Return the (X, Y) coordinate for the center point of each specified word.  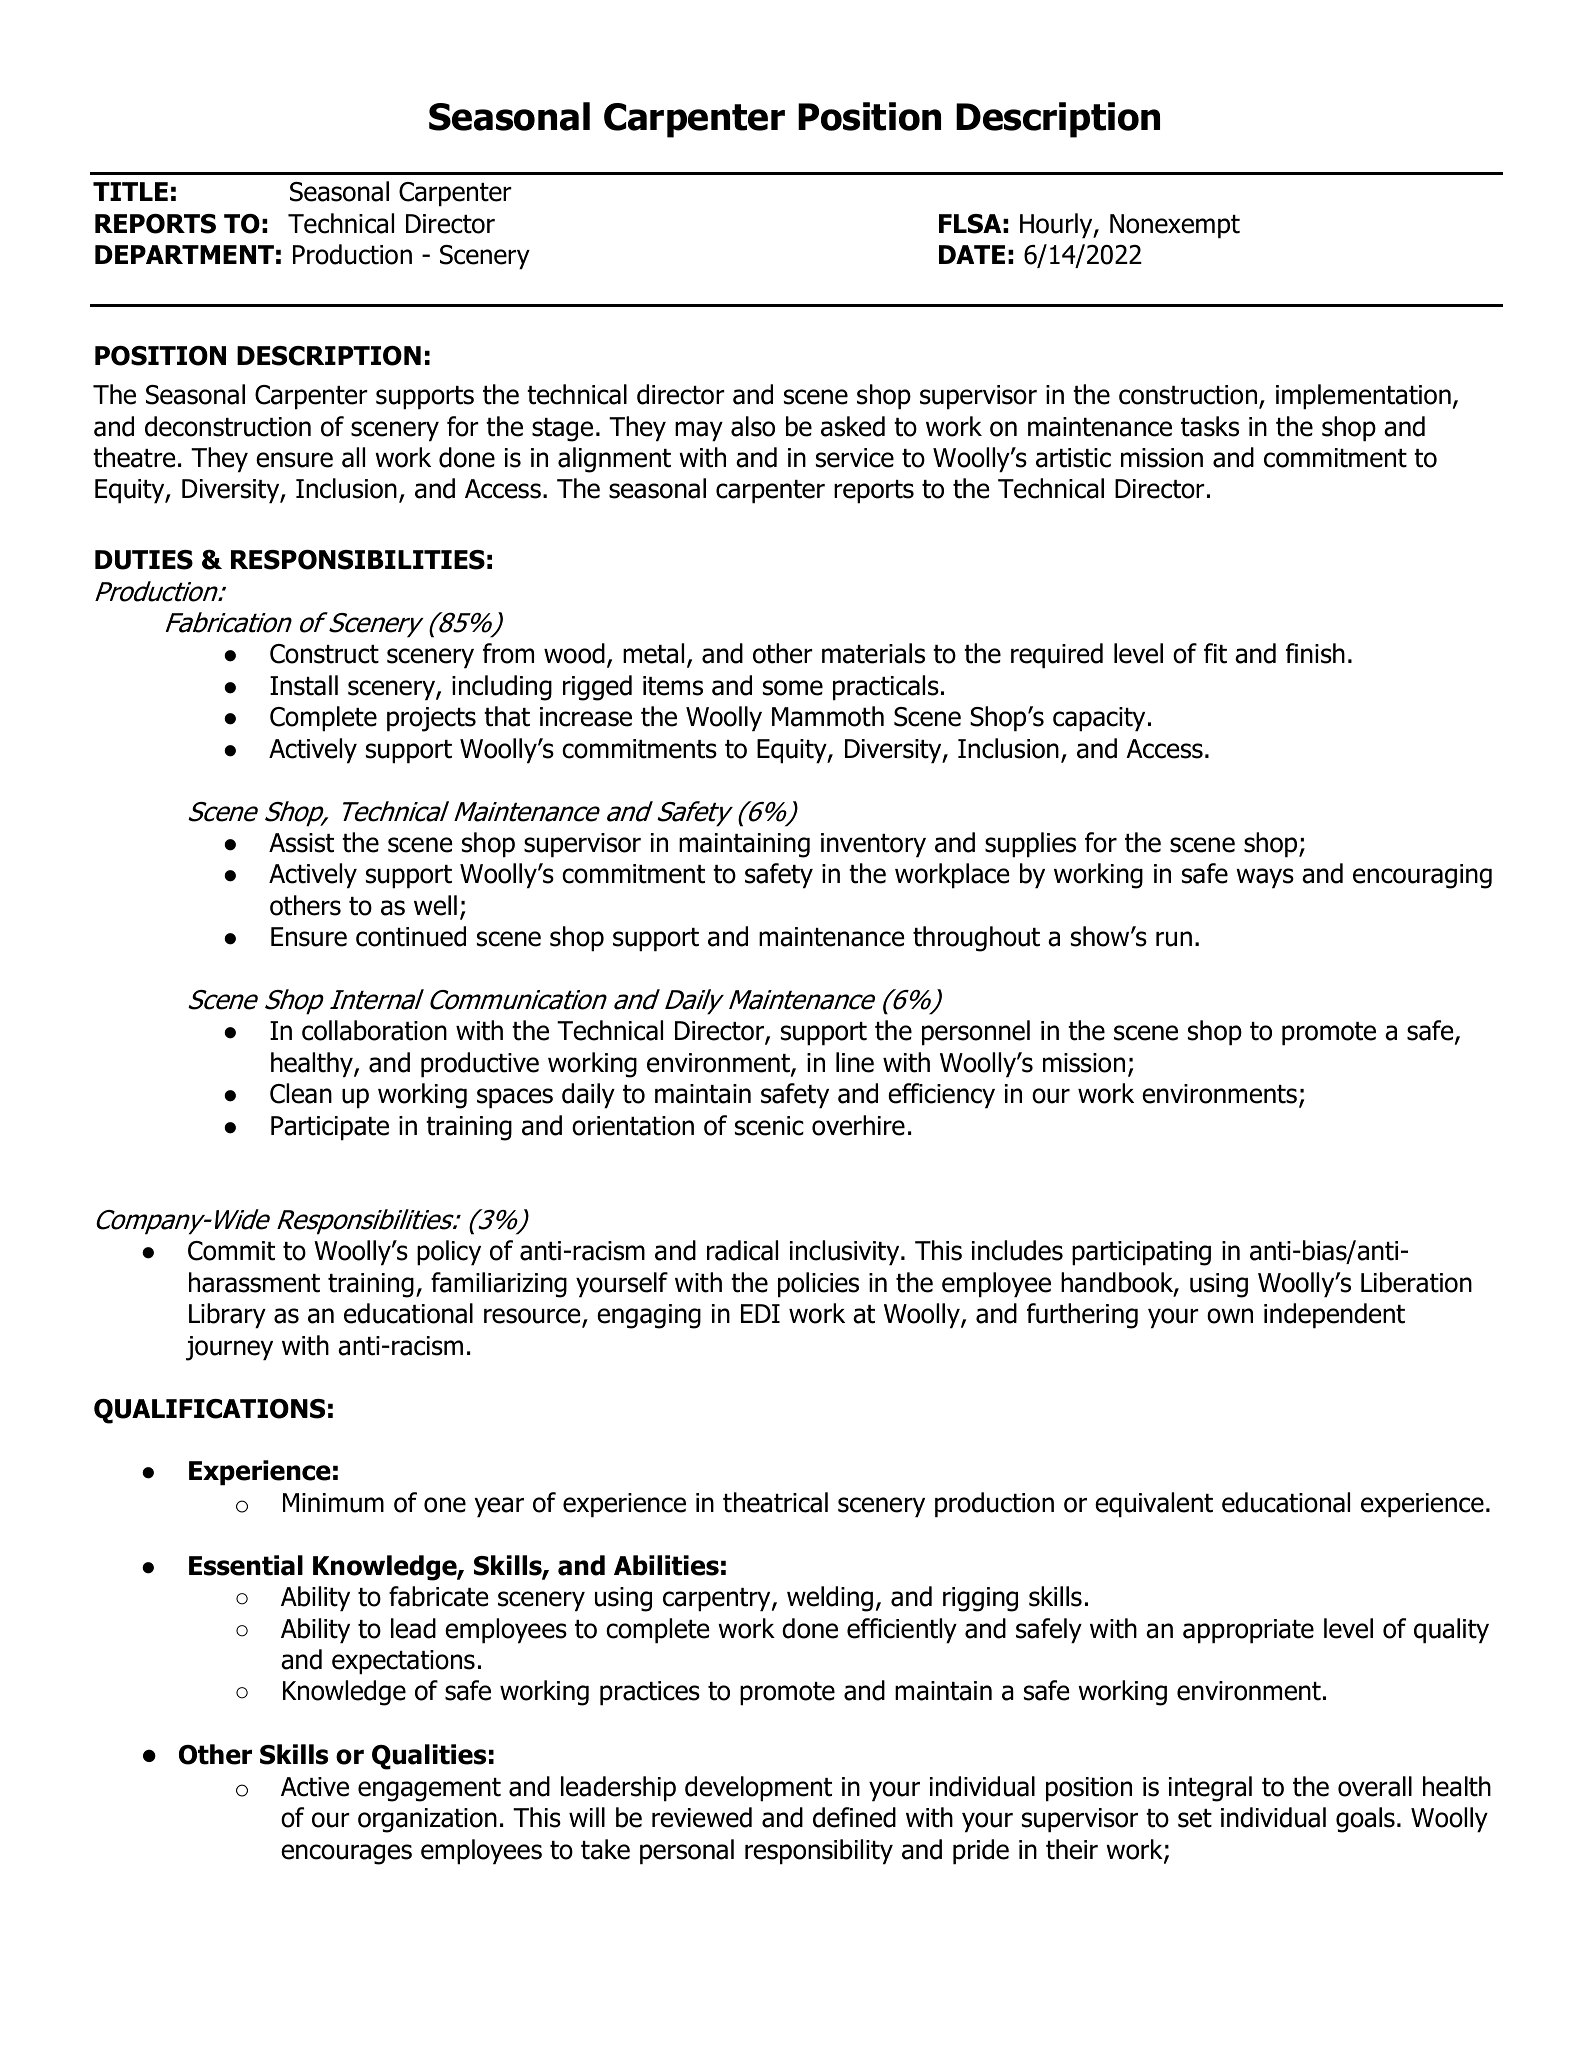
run (1174, 939)
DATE (972, 254)
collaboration (374, 1030)
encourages (346, 1854)
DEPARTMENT (184, 254)
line (855, 1062)
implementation (1363, 397)
